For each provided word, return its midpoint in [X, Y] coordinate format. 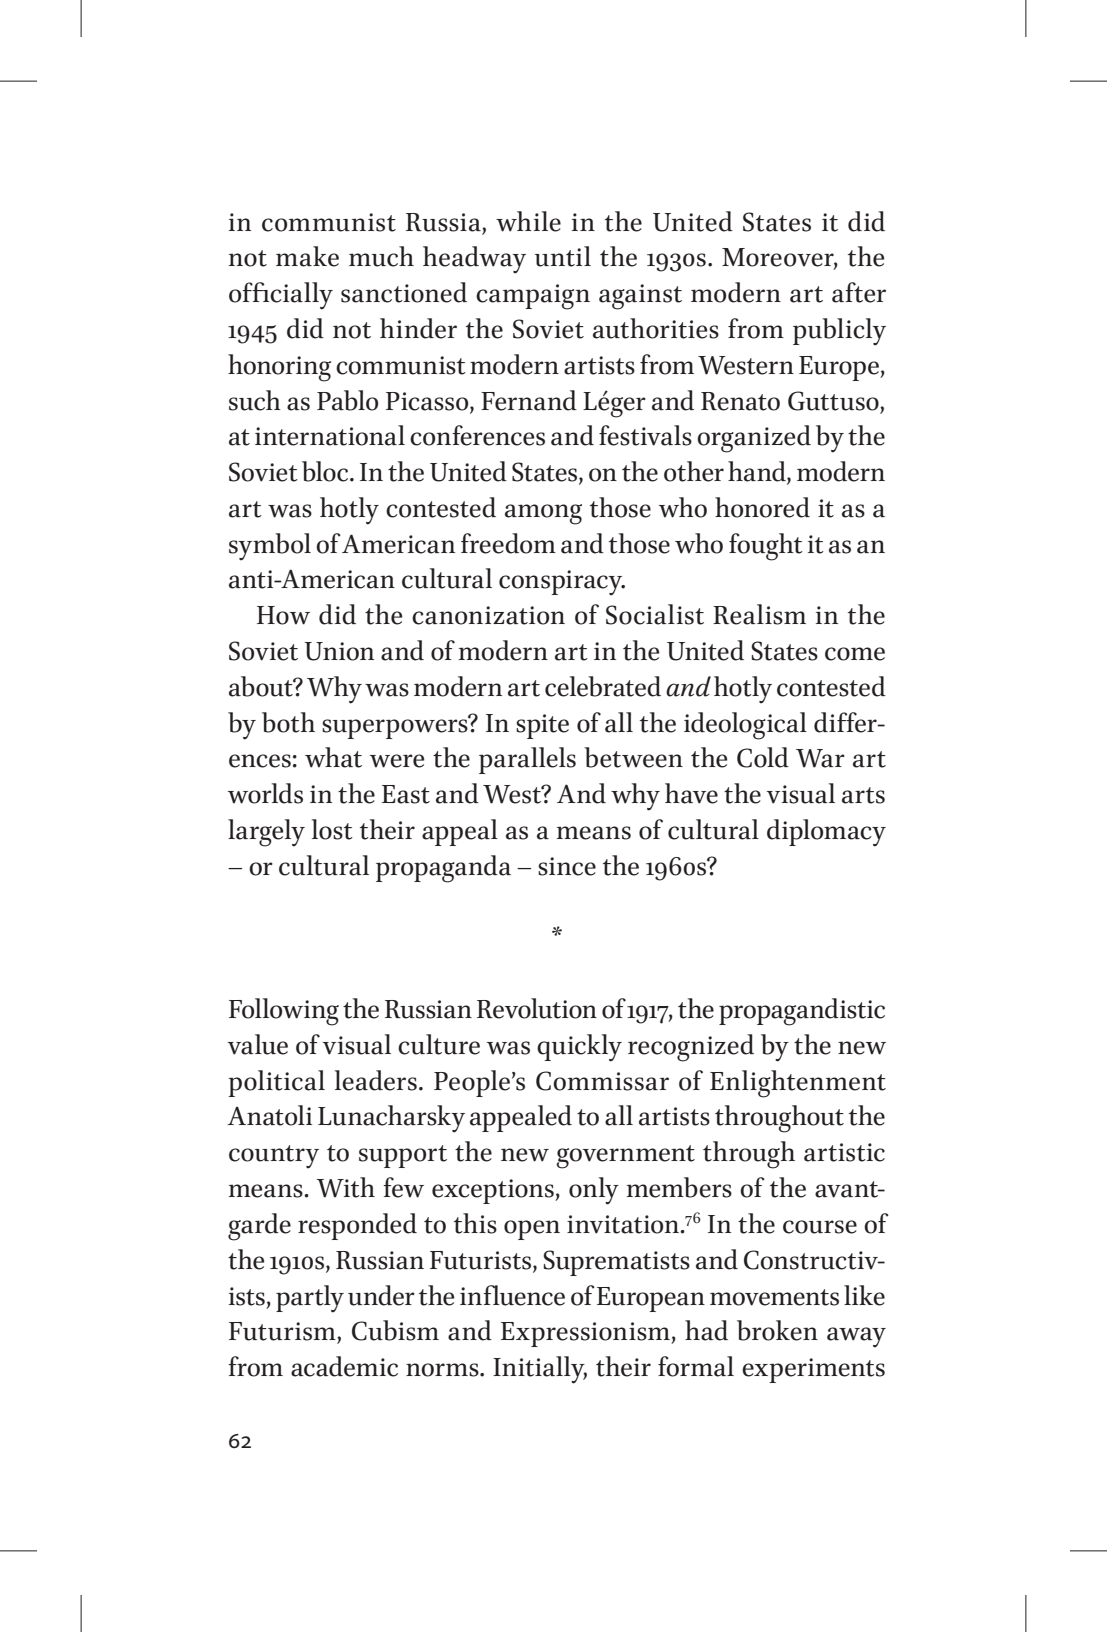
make [307, 256]
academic [344, 1366]
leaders [376, 1080]
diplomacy [826, 833]
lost [332, 829]
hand [758, 472]
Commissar [602, 1081]
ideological [745, 726]
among [543, 514]
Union [339, 651]
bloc [326, 471]
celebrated [603, 686]
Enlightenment [798, 1084]
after [859, 292]
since [567, 866]
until [563, 256]
